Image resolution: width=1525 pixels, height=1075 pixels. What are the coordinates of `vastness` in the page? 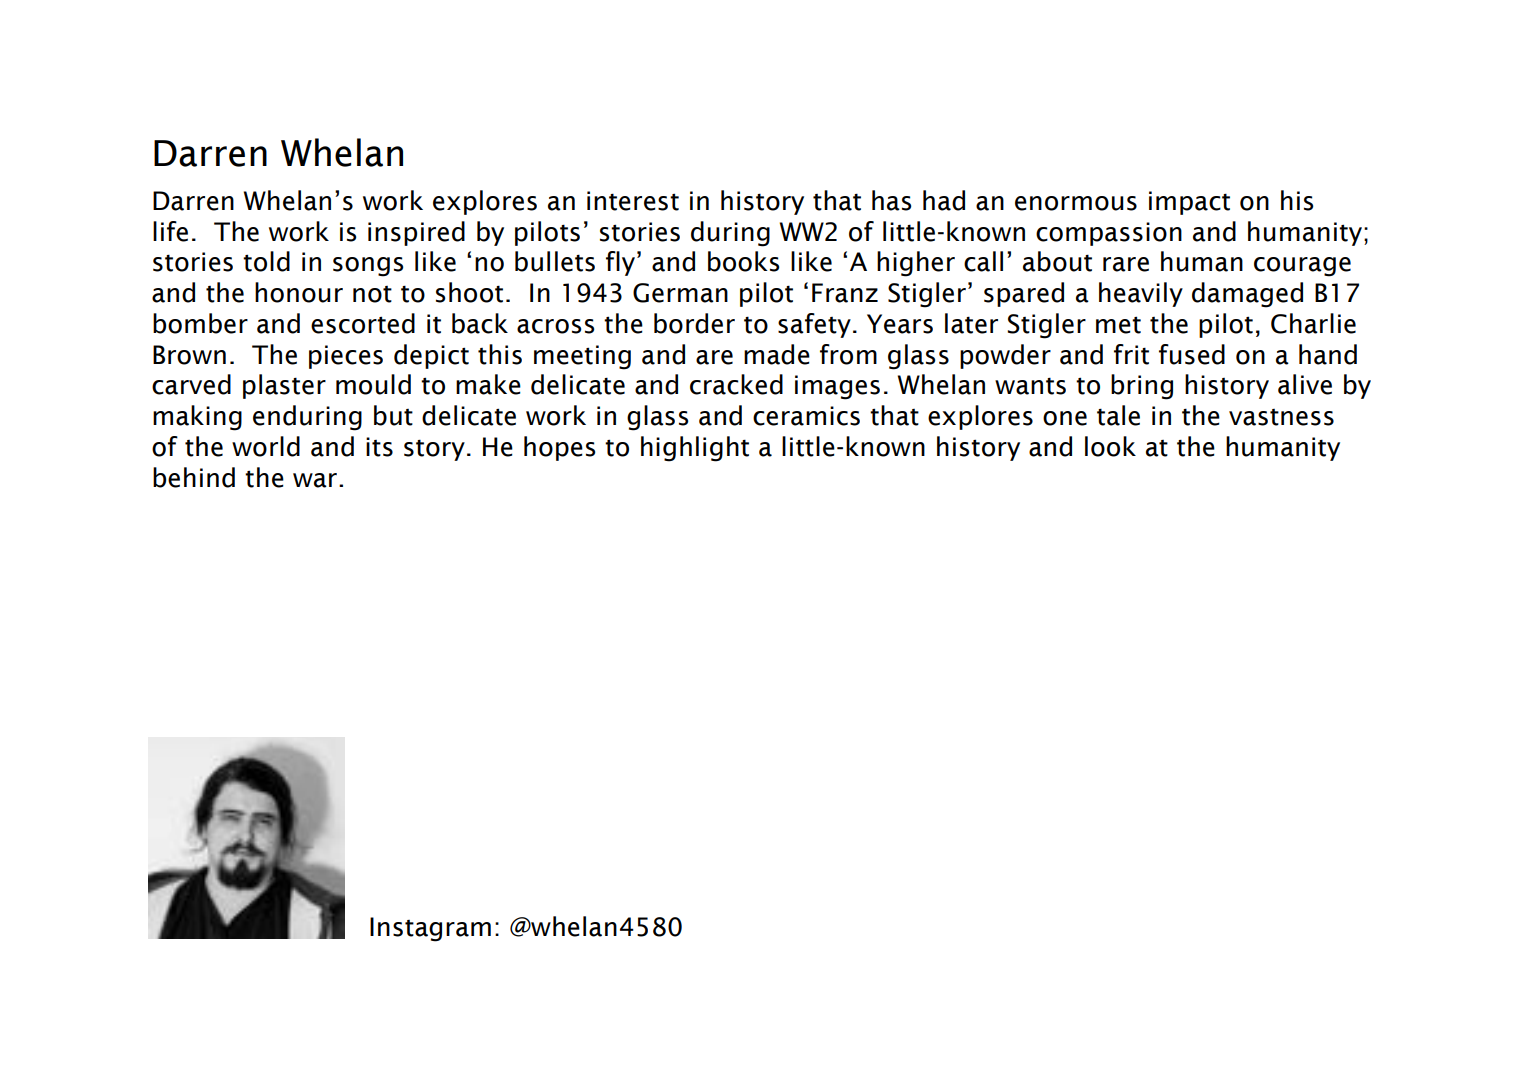 It's located at (1281, 417).
